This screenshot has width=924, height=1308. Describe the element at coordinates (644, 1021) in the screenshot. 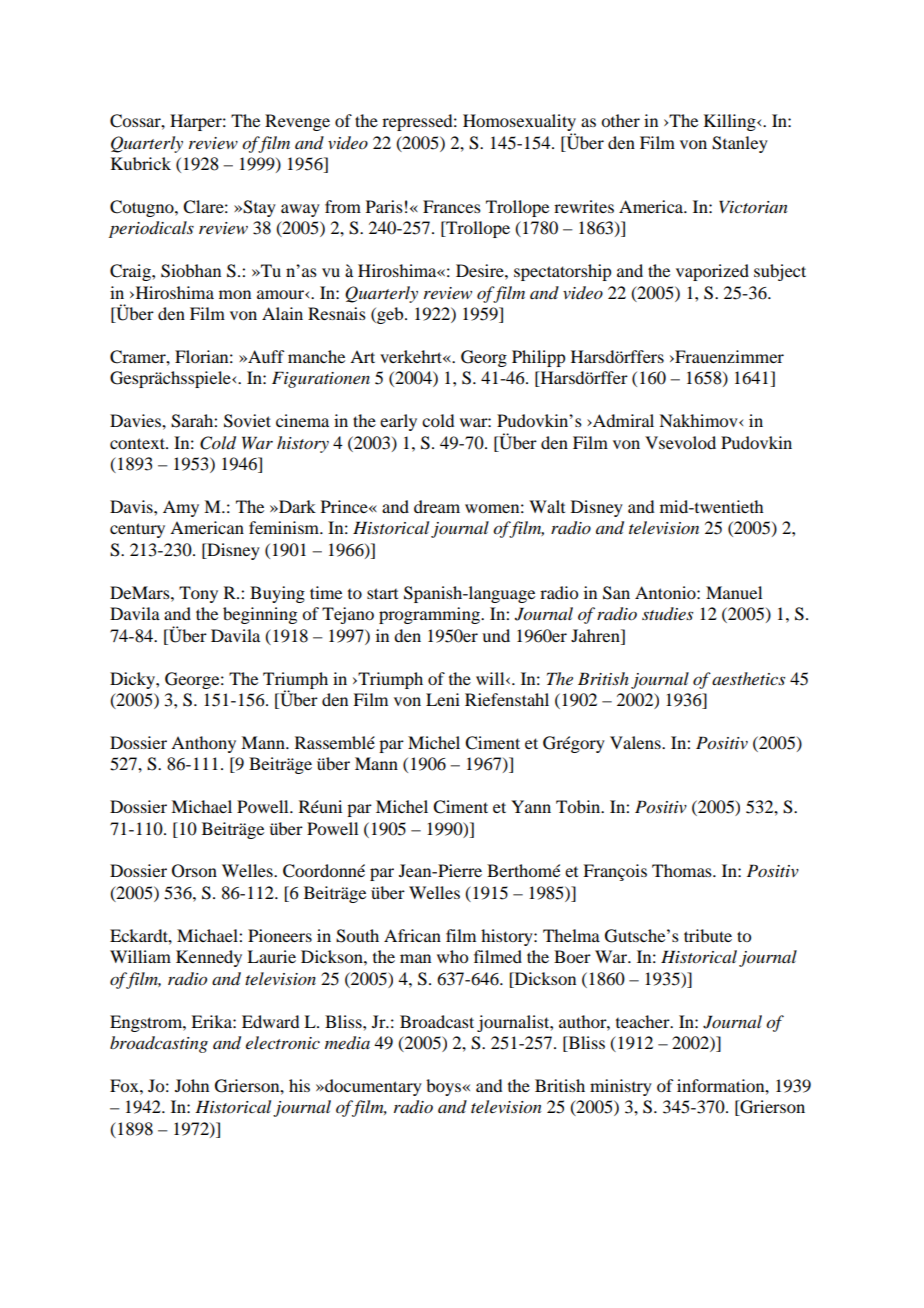

I see `teacher` at that location.
